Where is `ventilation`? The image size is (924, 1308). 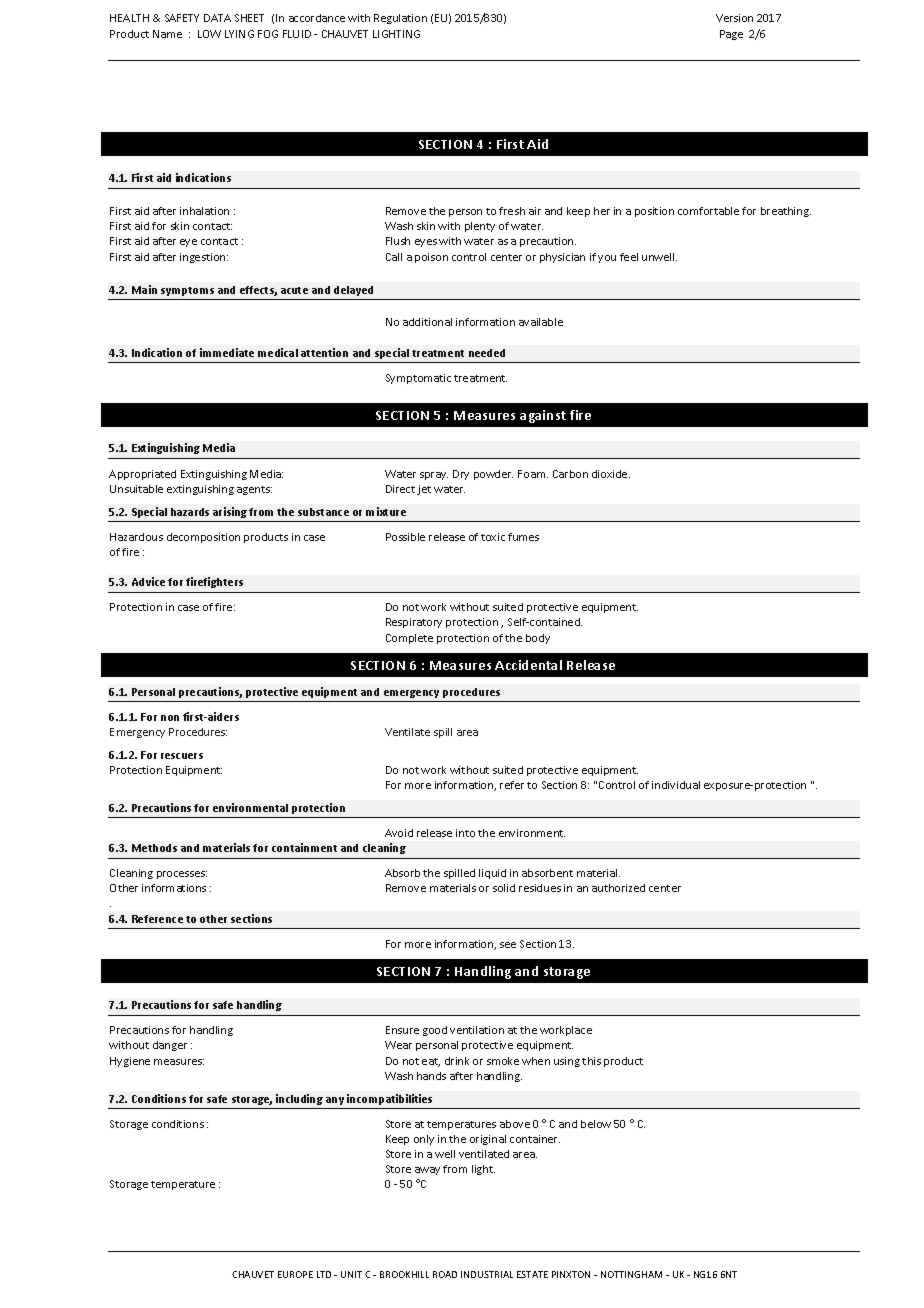 ventilation is located at coordinates (477, 1030).
